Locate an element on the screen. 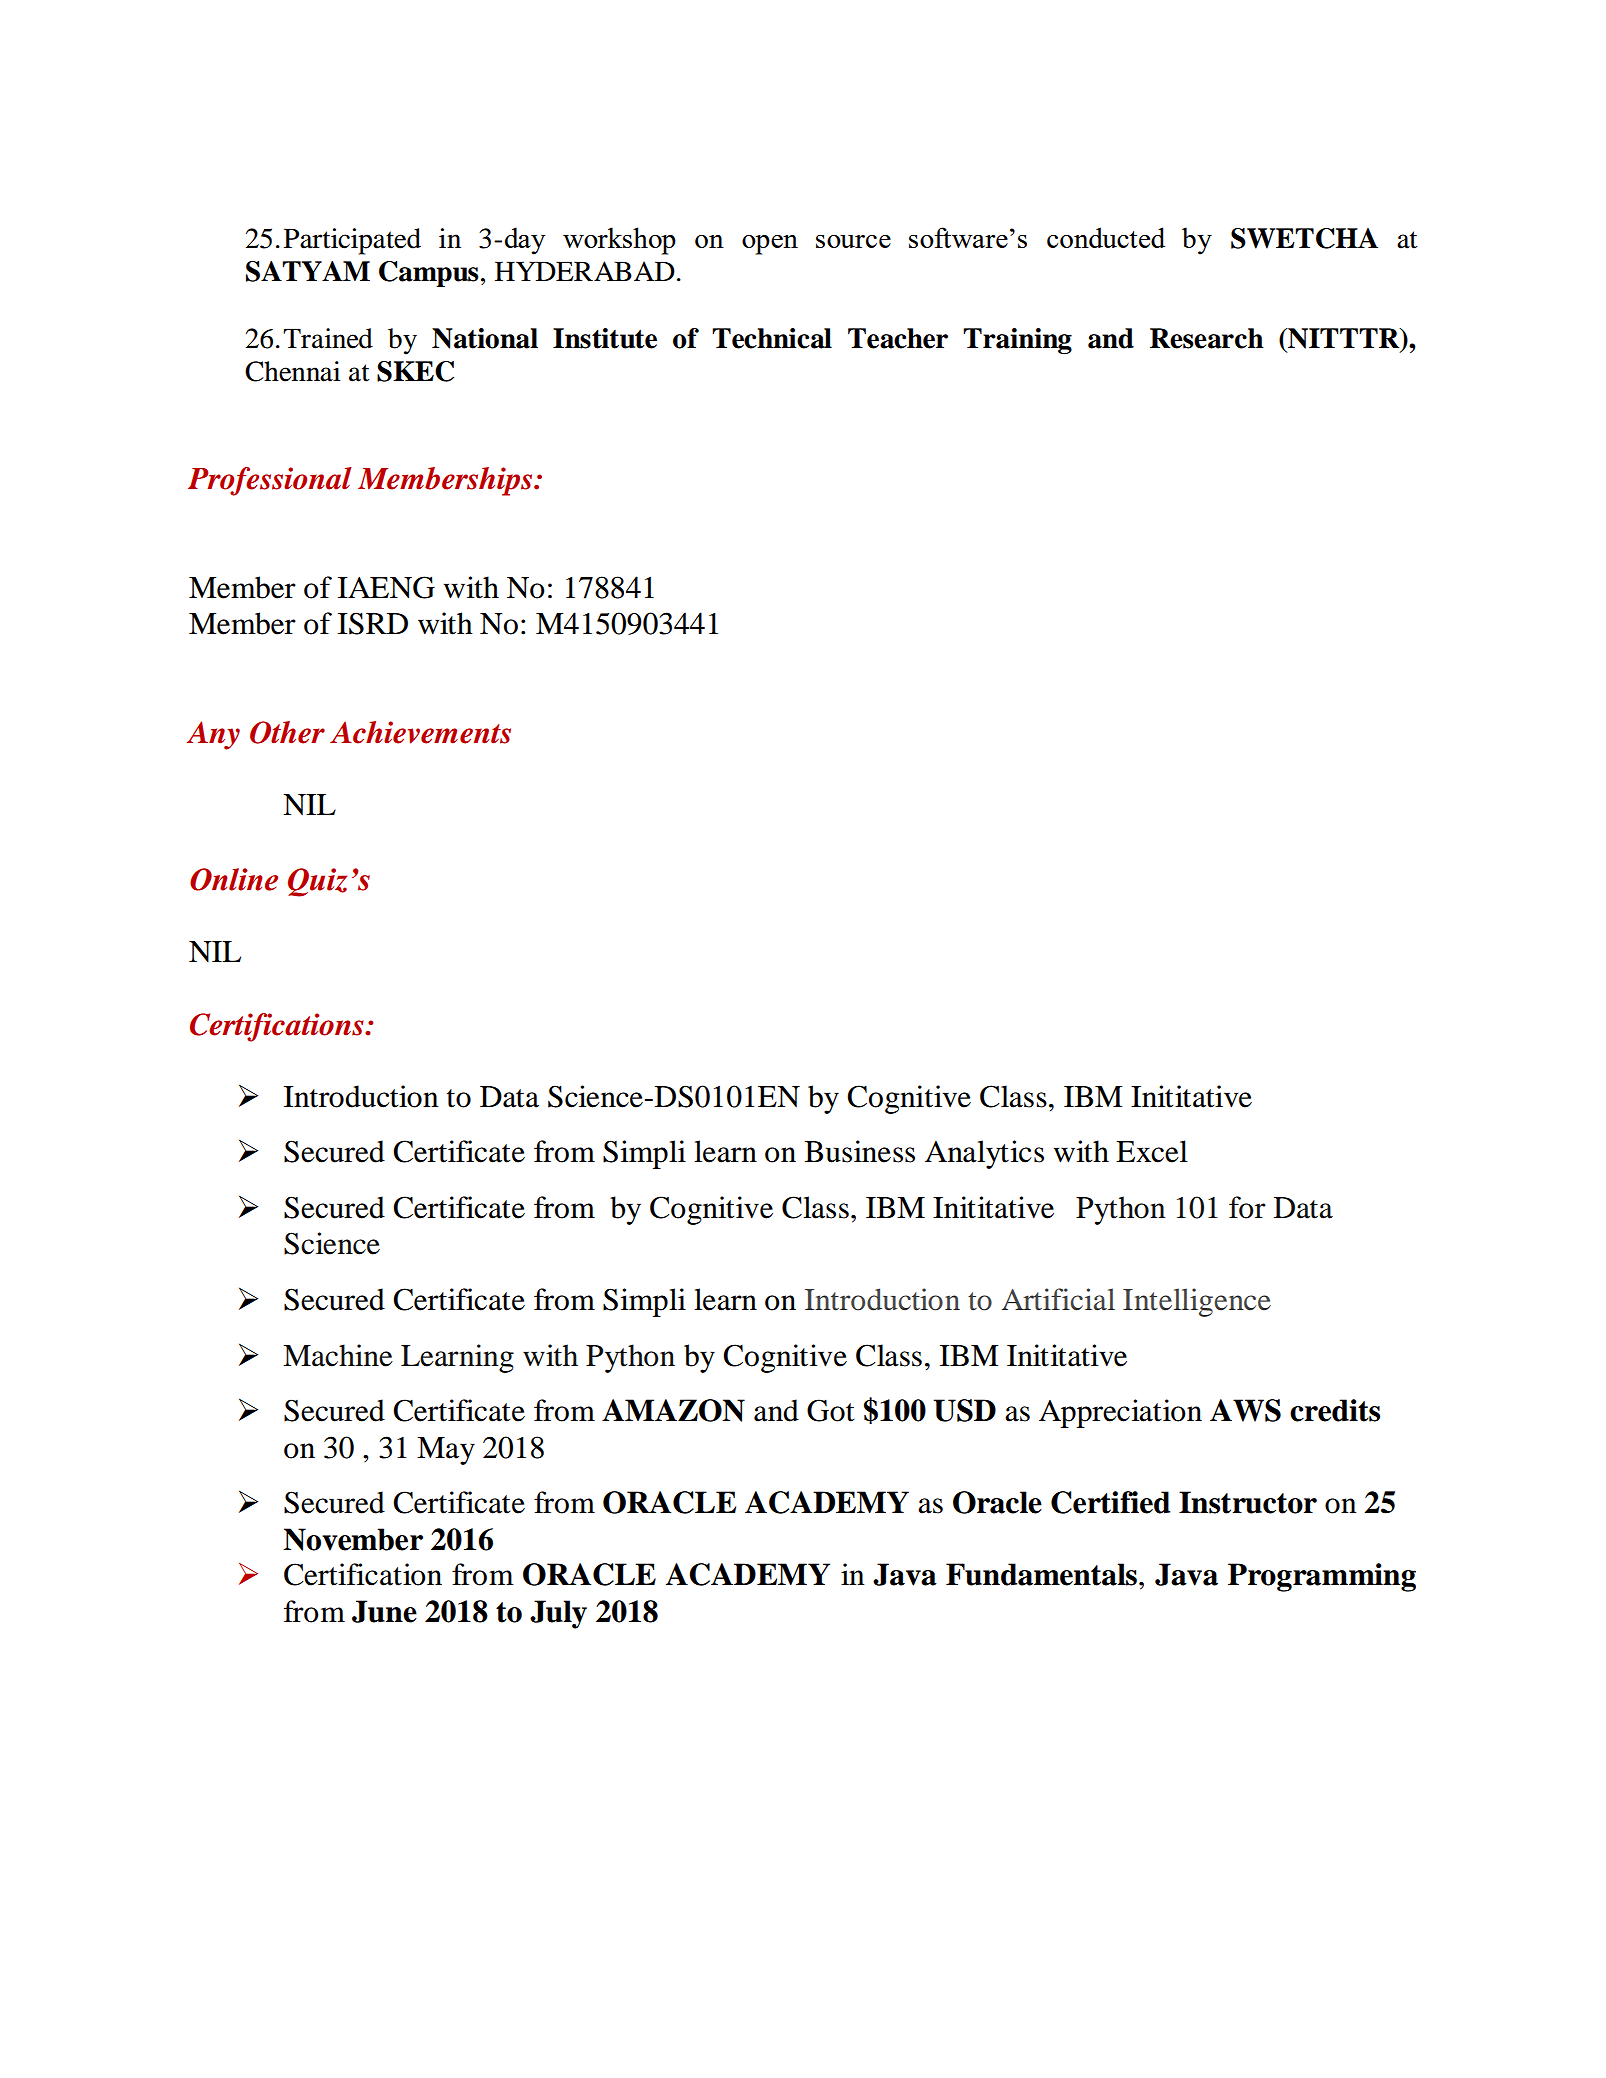  Training is located at coordinates (1017, 341).
